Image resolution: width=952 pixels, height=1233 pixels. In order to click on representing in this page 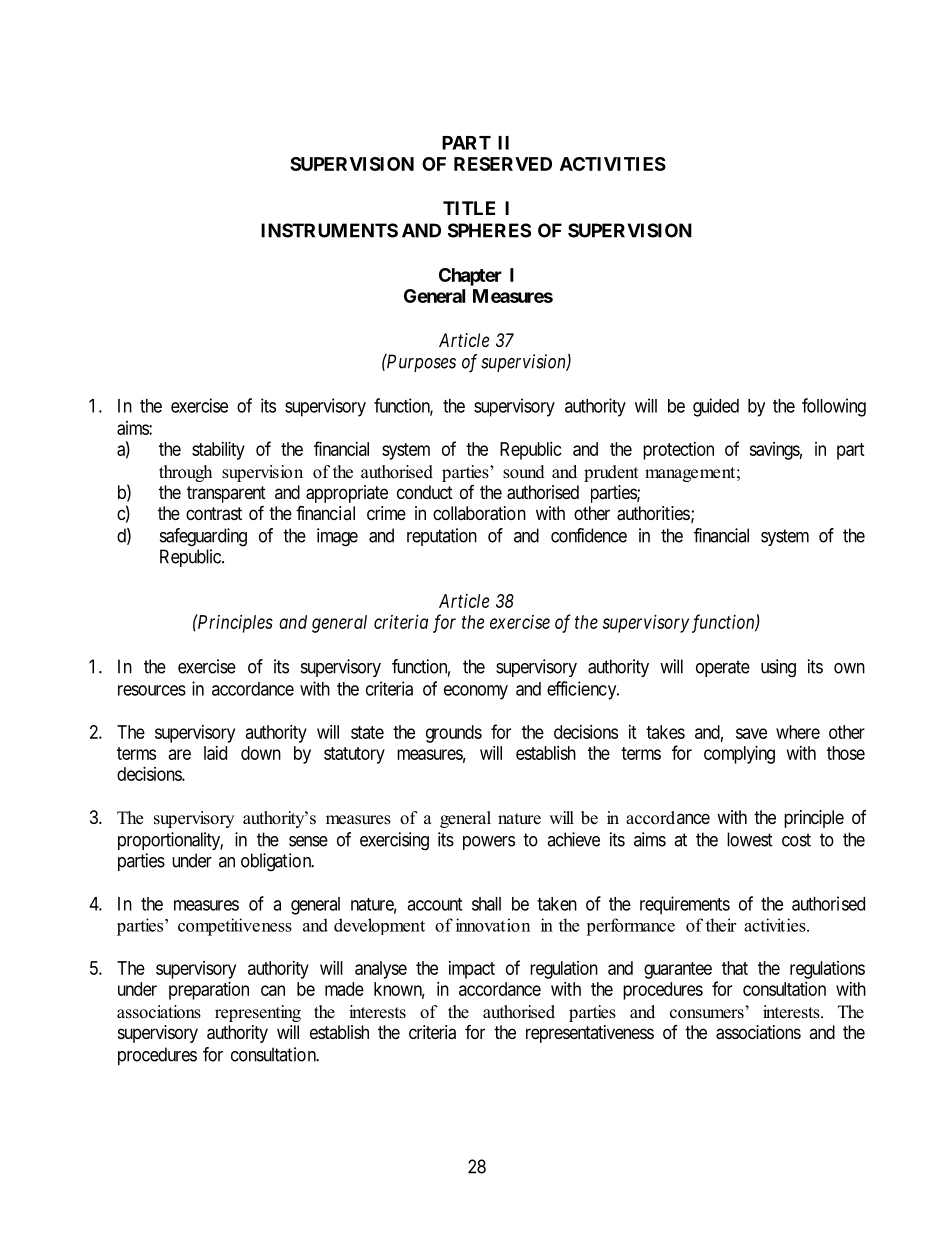, I will do `click(258, 1013)`.
